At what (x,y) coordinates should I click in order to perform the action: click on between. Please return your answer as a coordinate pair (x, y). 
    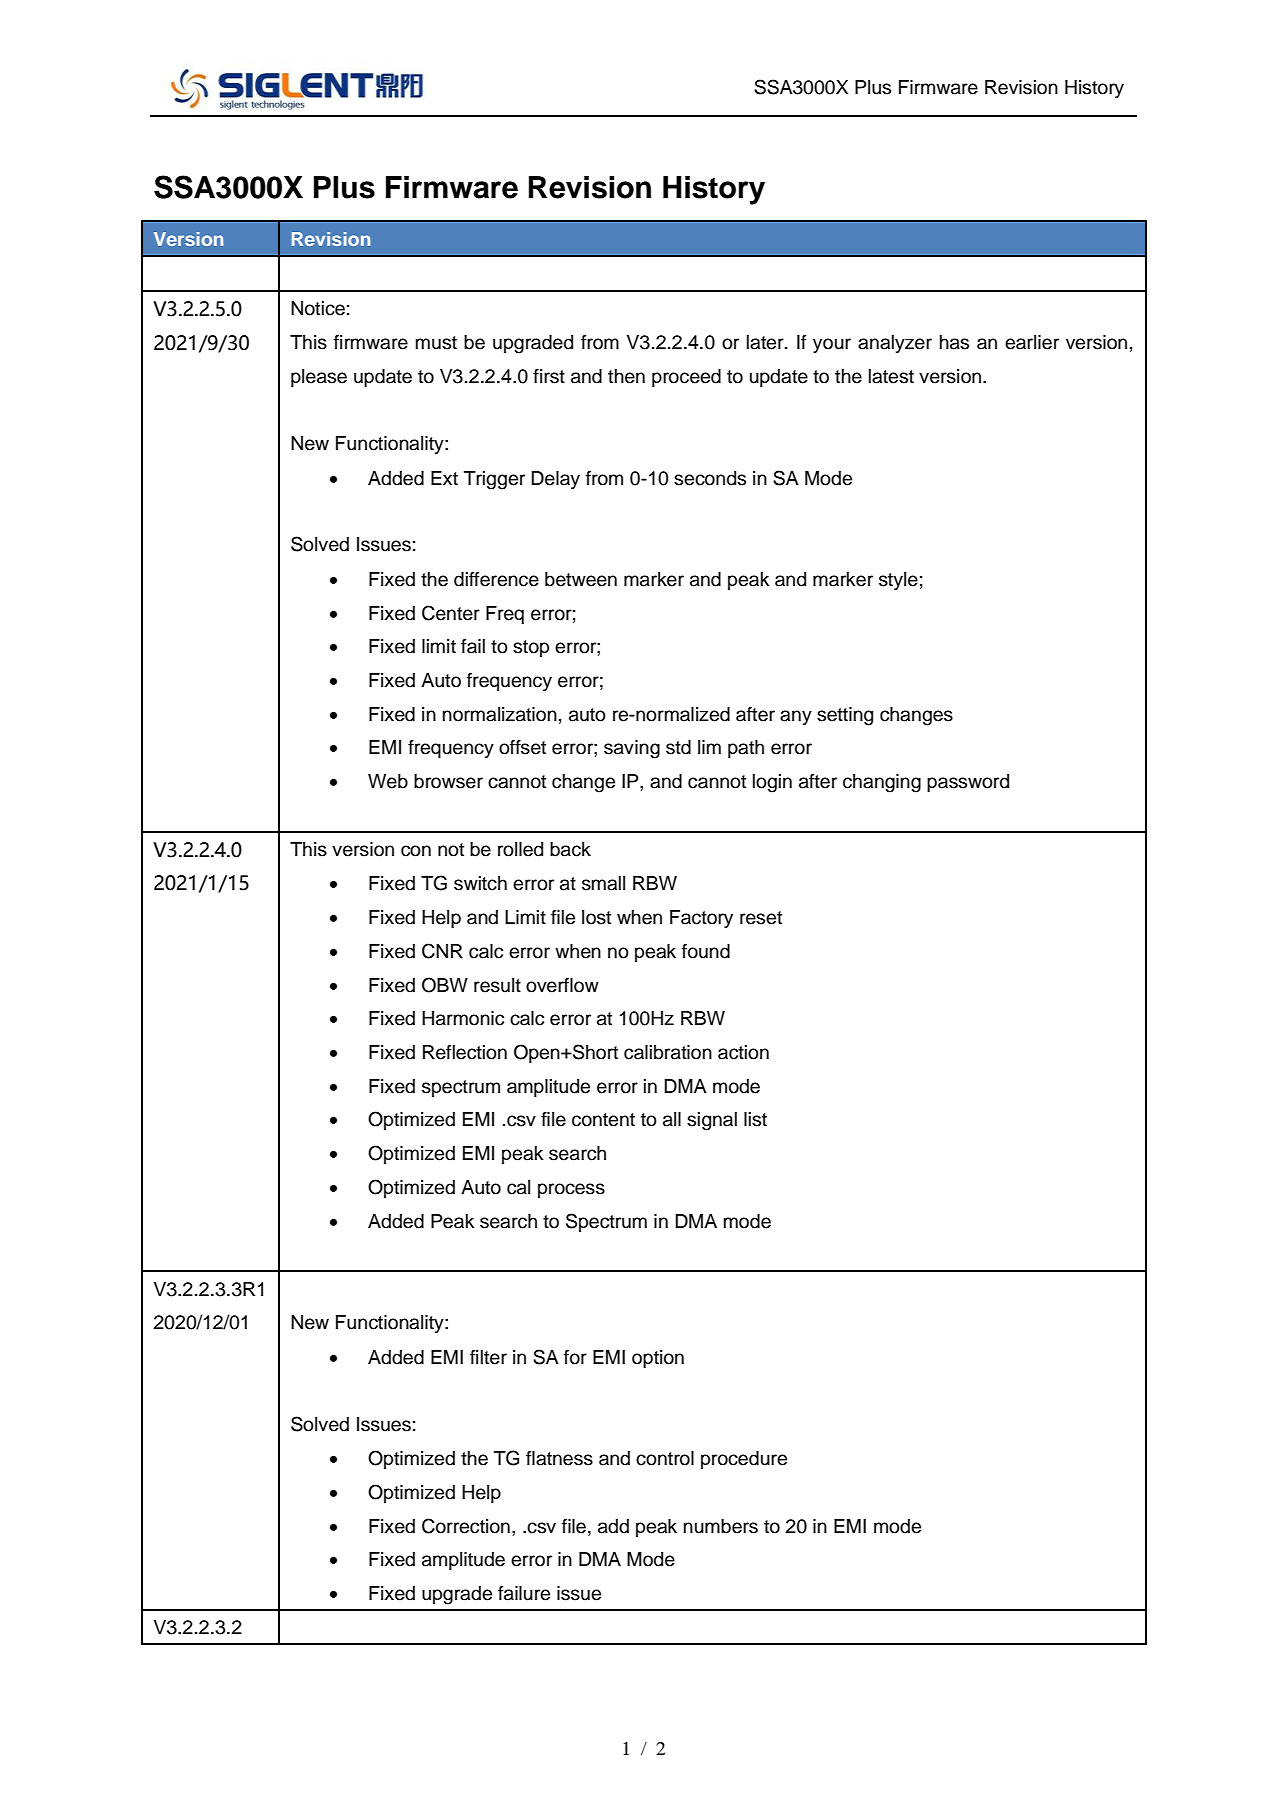
    Looking at the image, I should click on (581, 579).
